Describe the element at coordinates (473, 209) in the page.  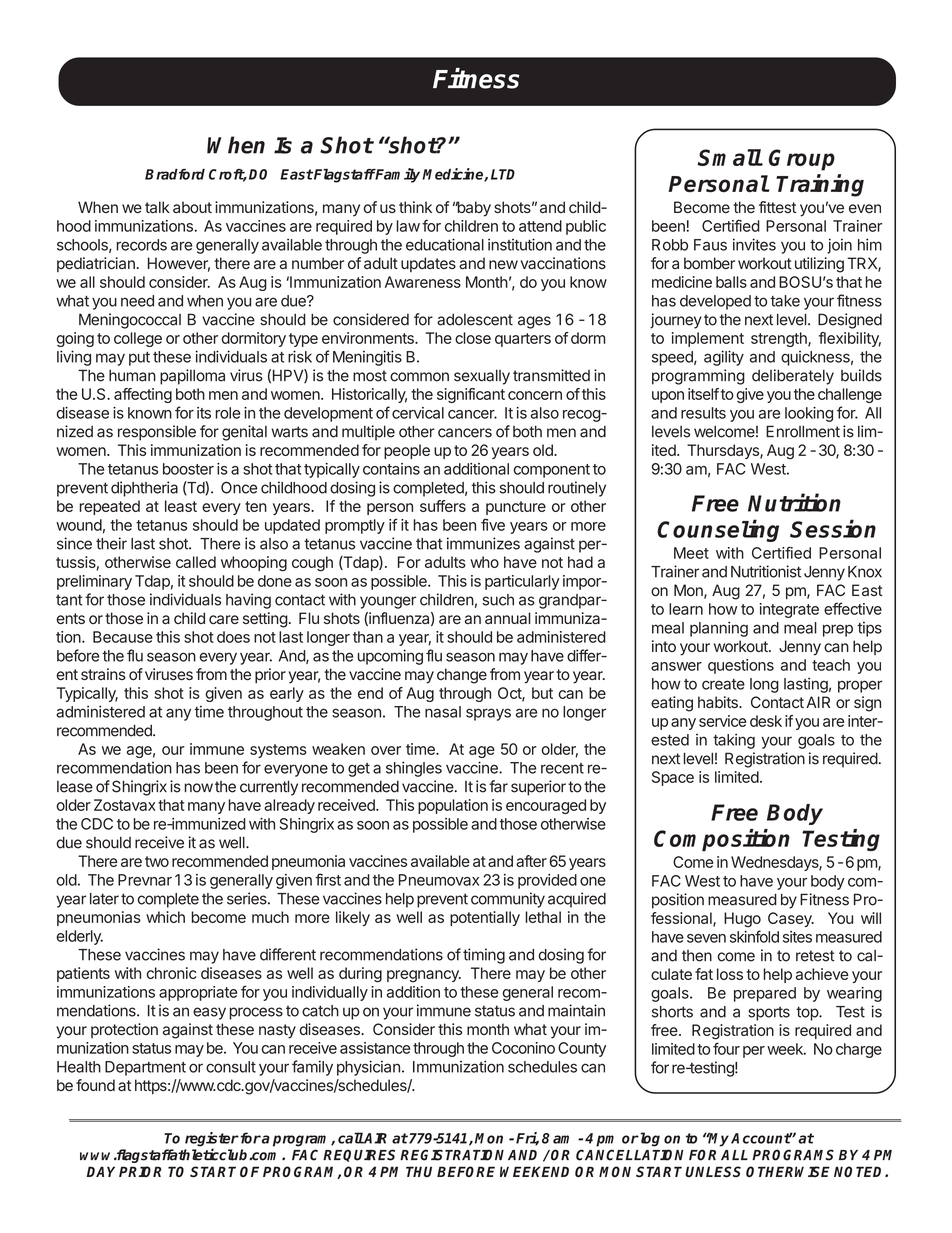
I see `baby` at that location.
